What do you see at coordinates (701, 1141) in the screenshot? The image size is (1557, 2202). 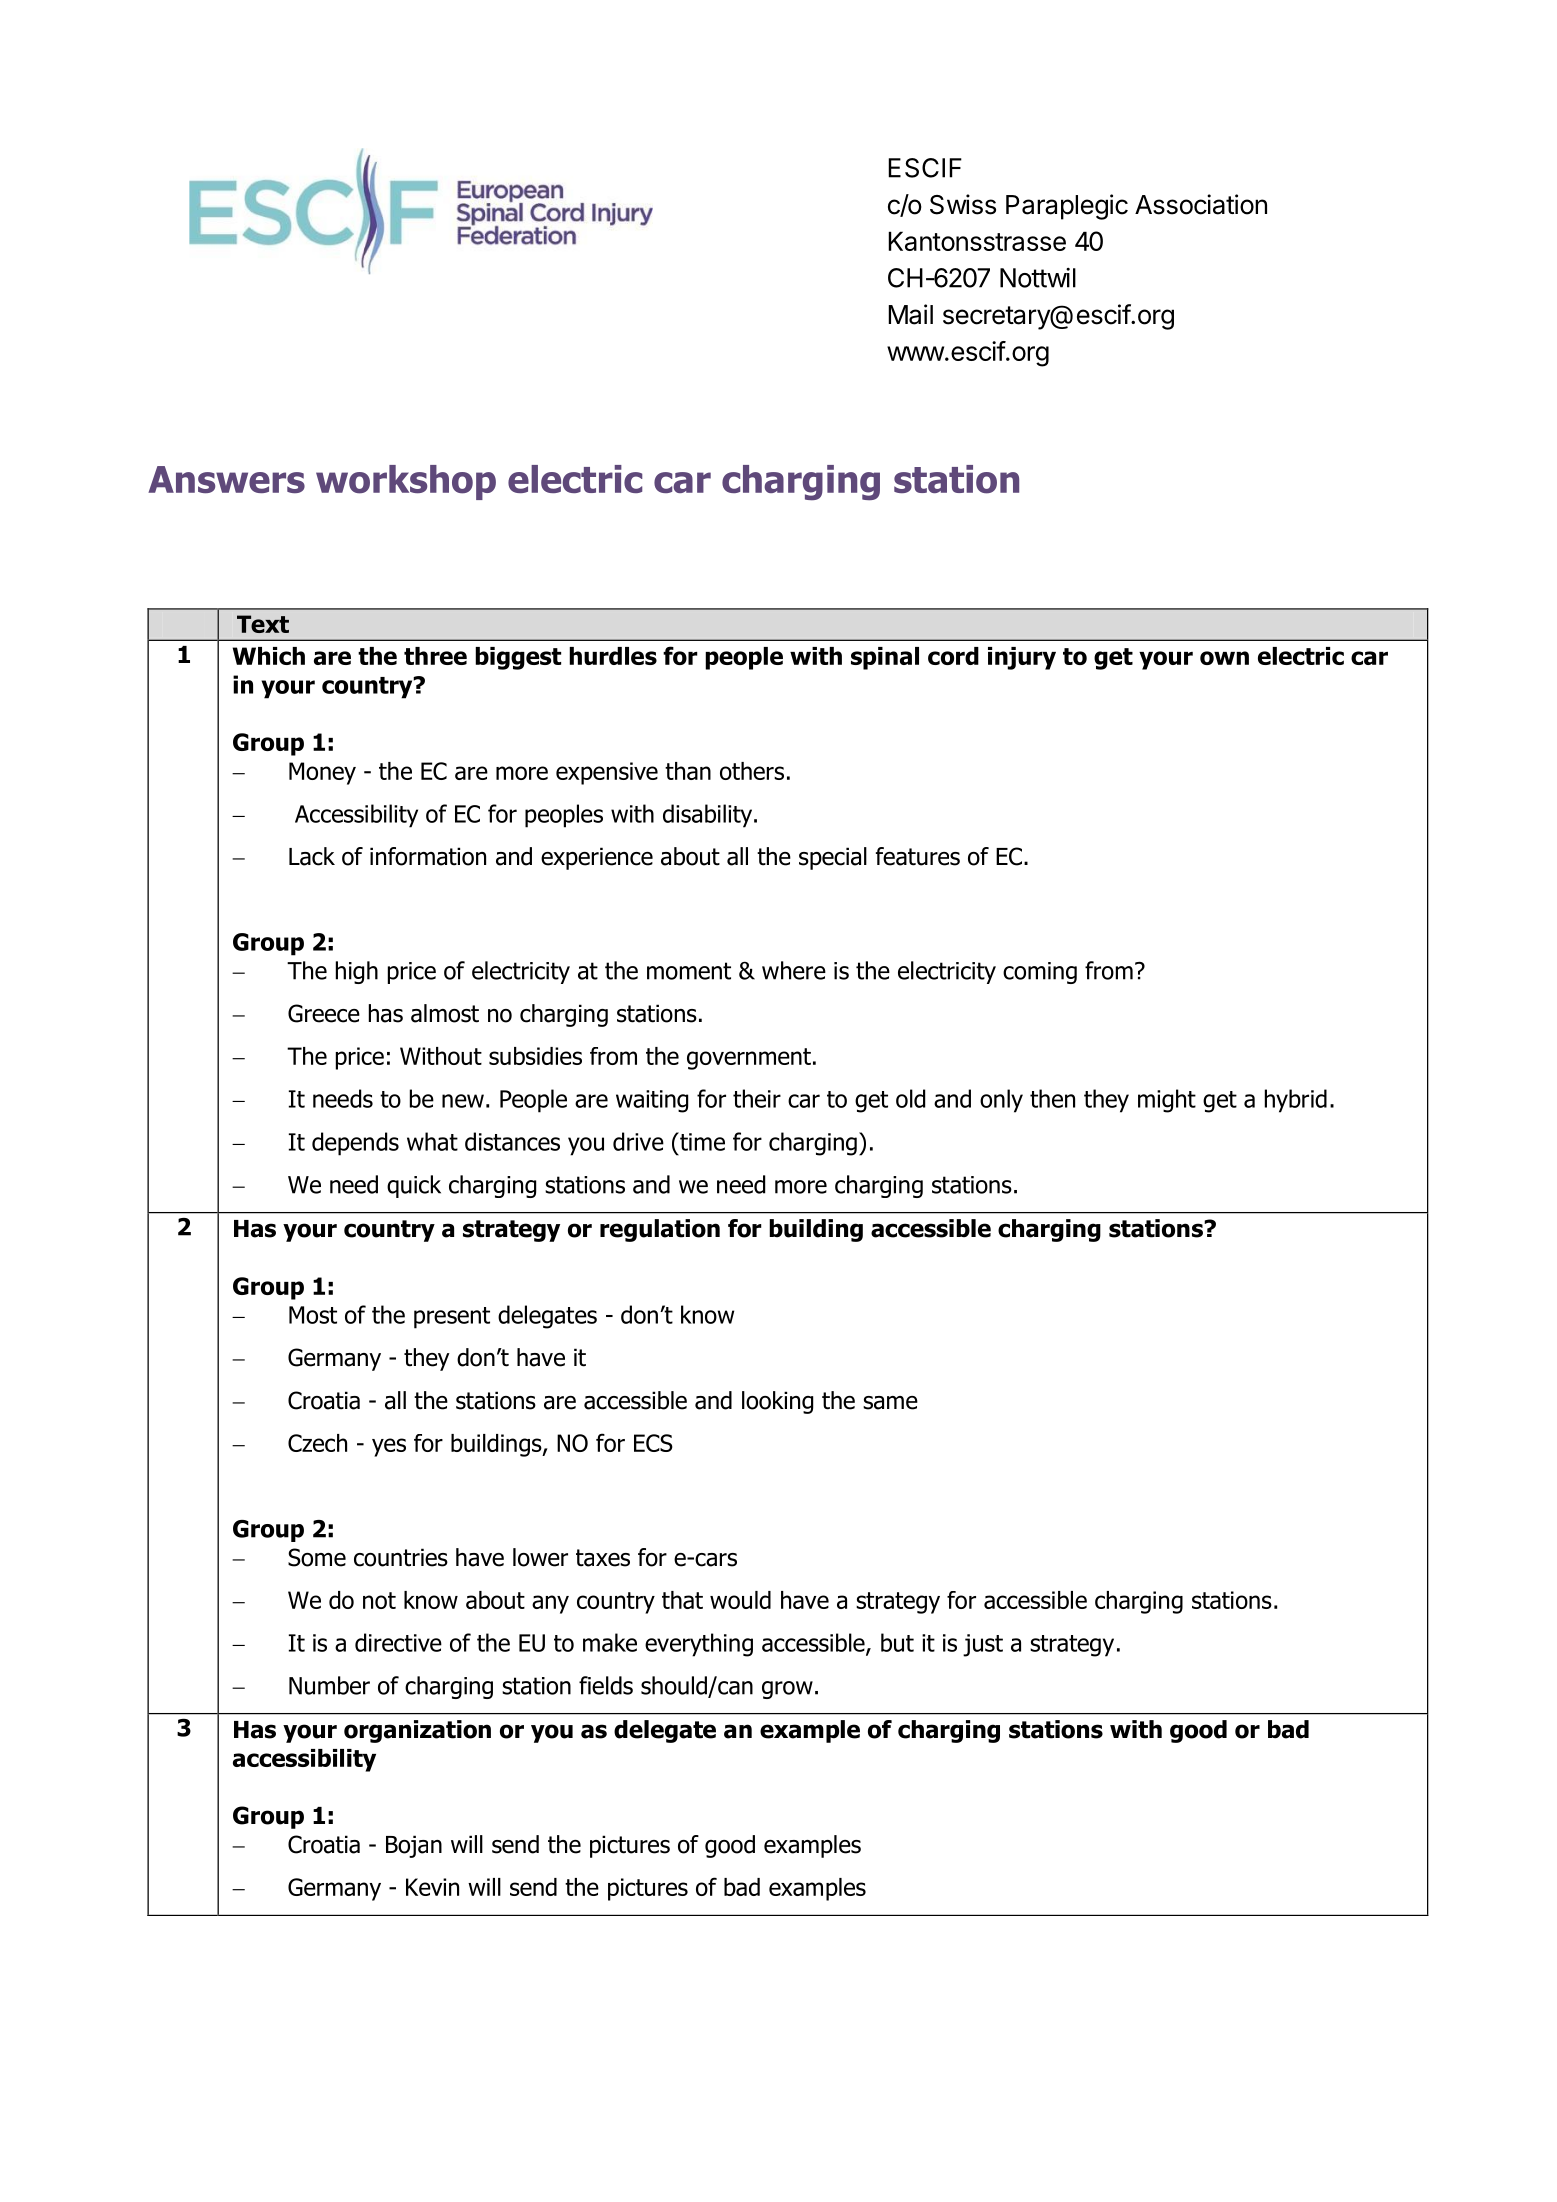 I see `time` at bounding box center [701, 1141].
